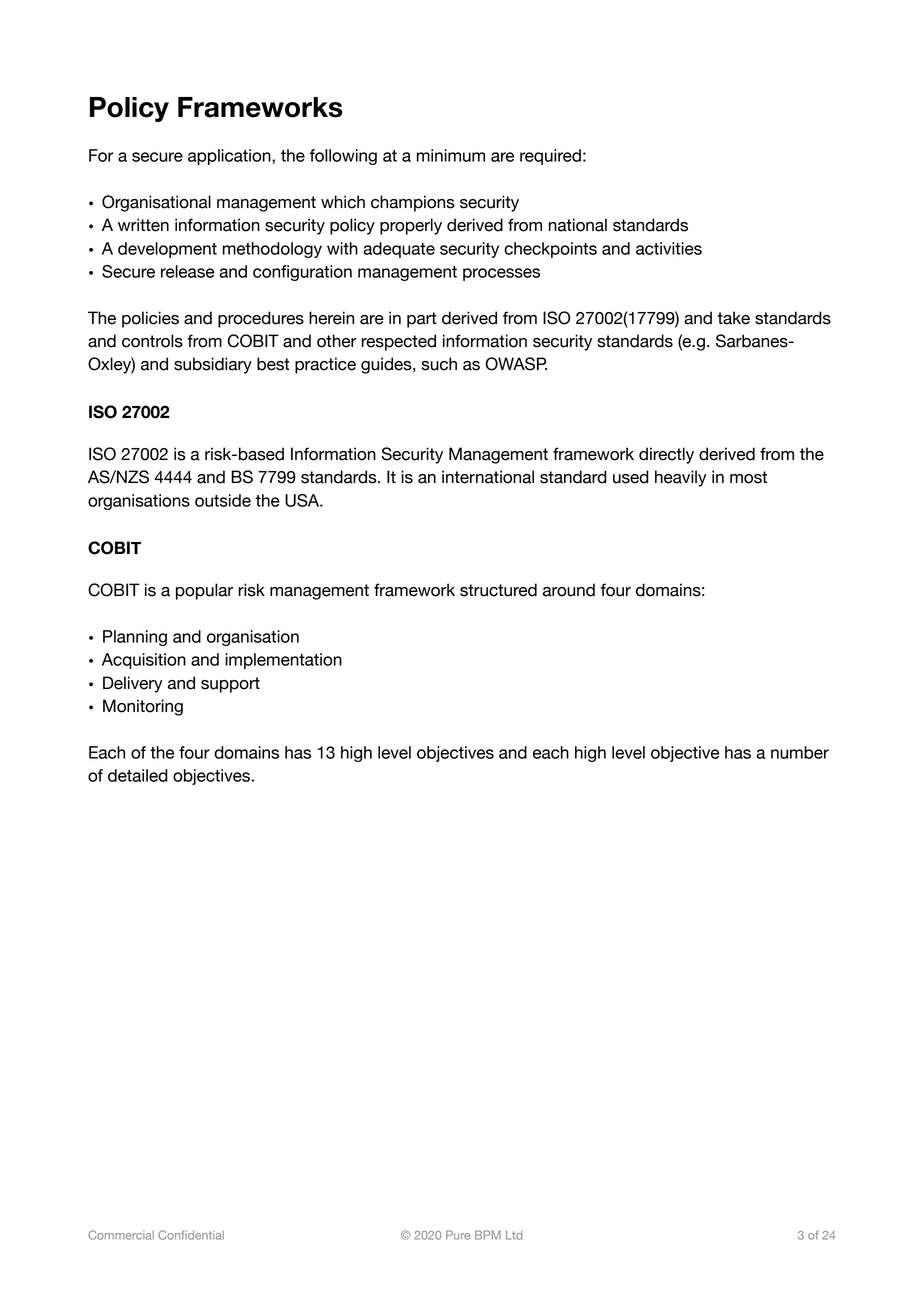  Describe the element at coordinates (800, 752) in the image. I see `number` at that location.
